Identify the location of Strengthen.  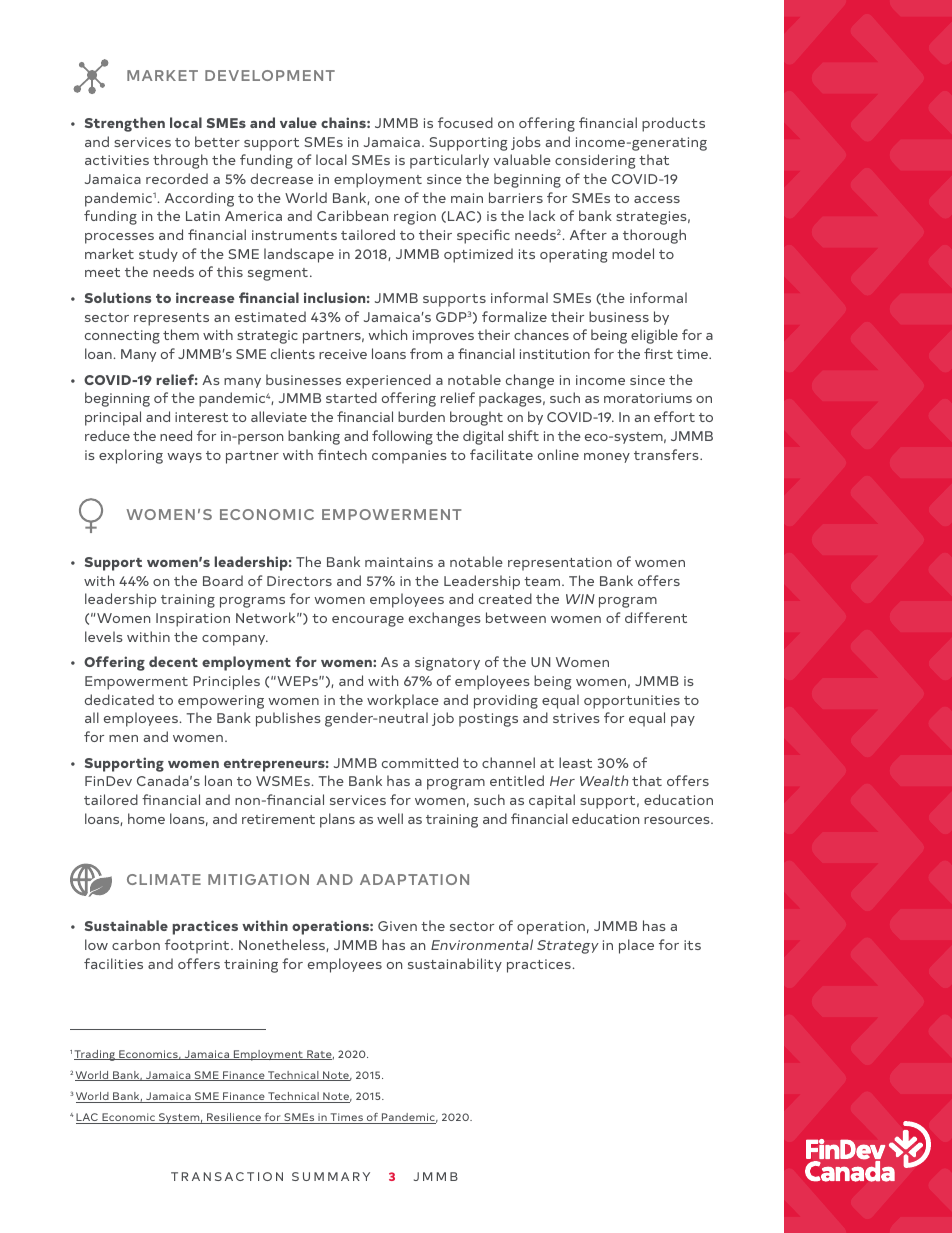
(125, 124).
